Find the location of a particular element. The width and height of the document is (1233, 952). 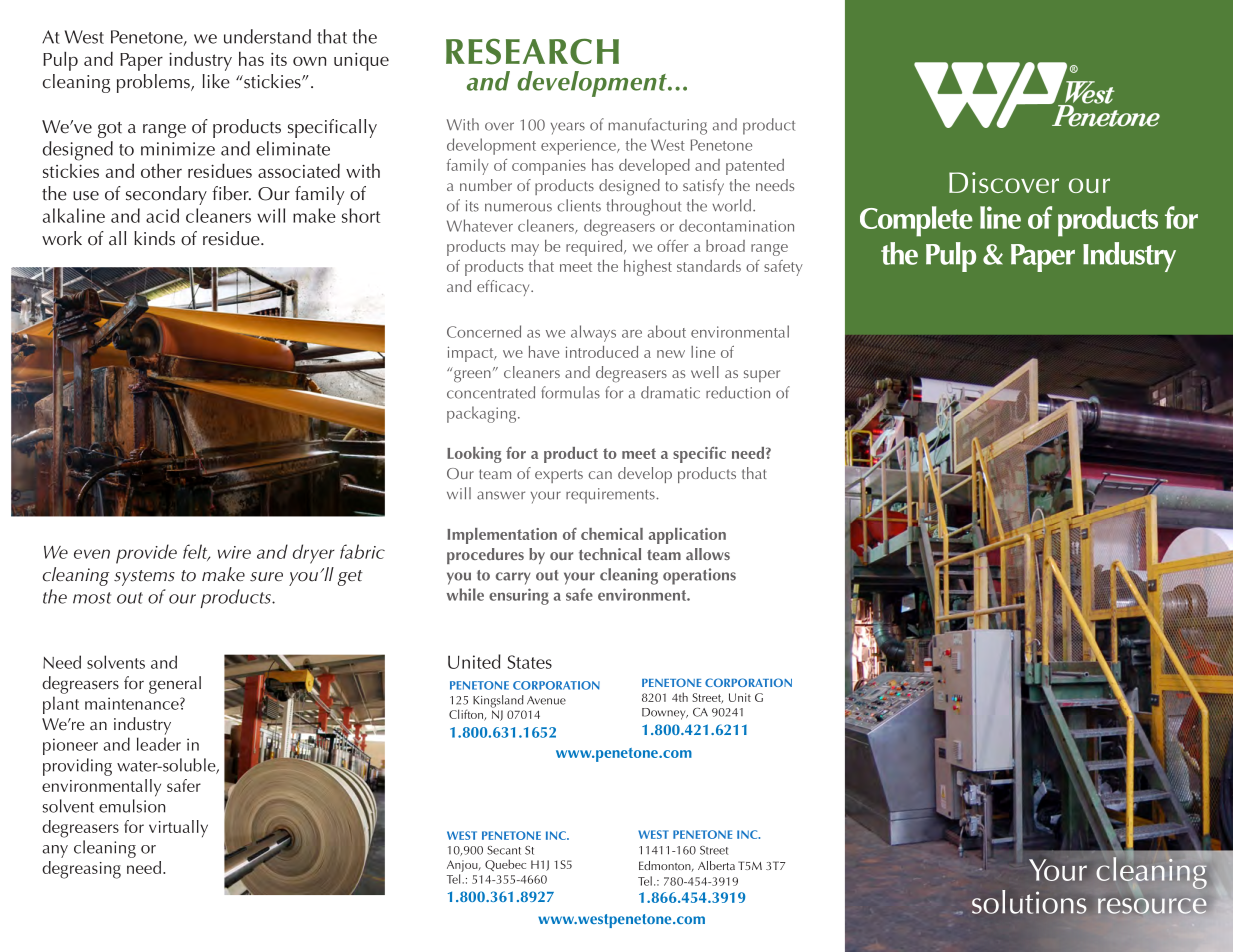

degreasing is located at coordinates (81, 870).
